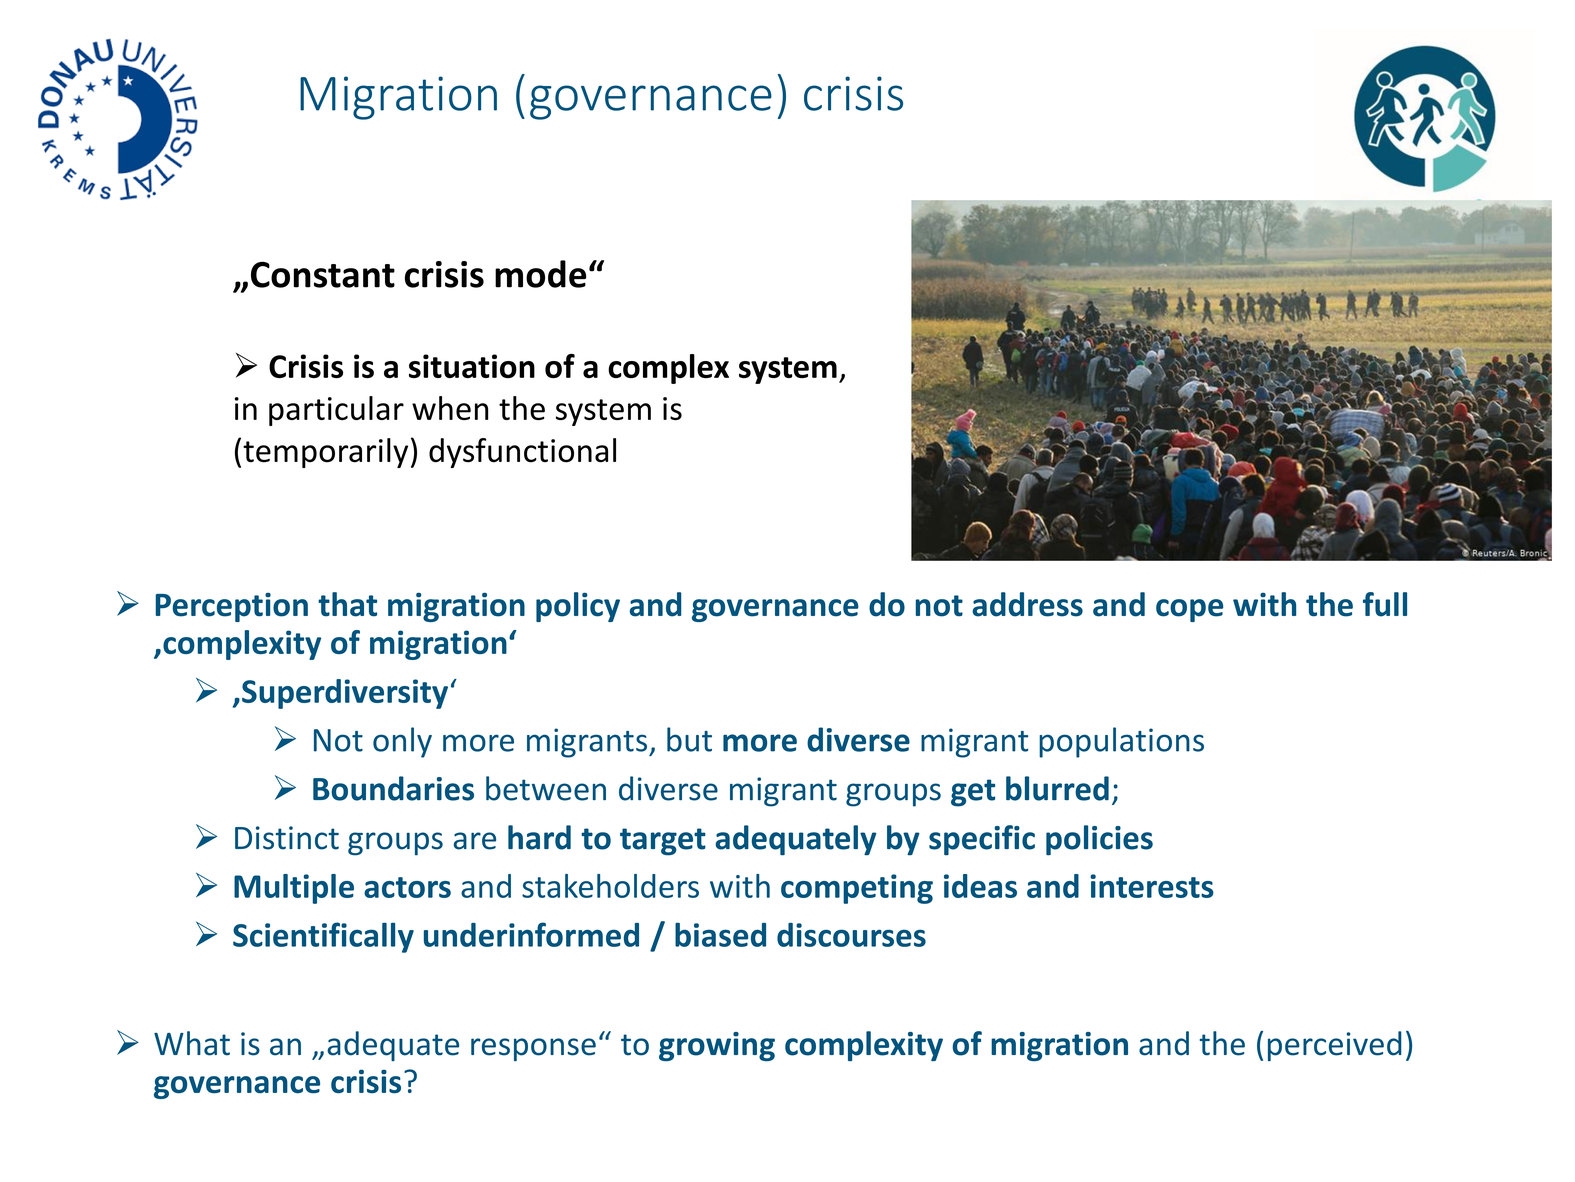 This page has height=1182, width=1575. Describe the element at coordinates (323, 274) in the page. I see `Constant` at that location.
